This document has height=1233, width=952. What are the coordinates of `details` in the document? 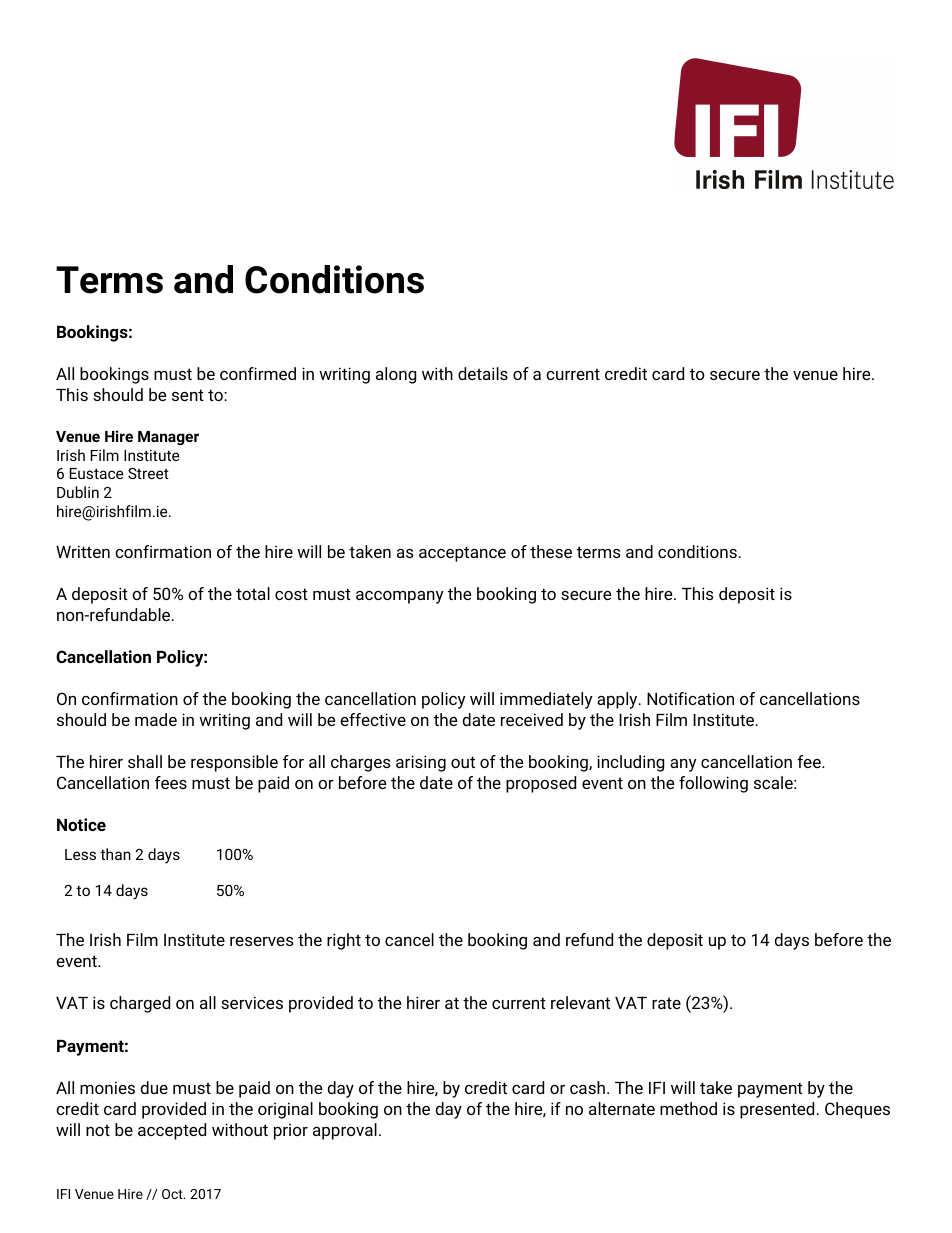 It's located at (483, 373).
